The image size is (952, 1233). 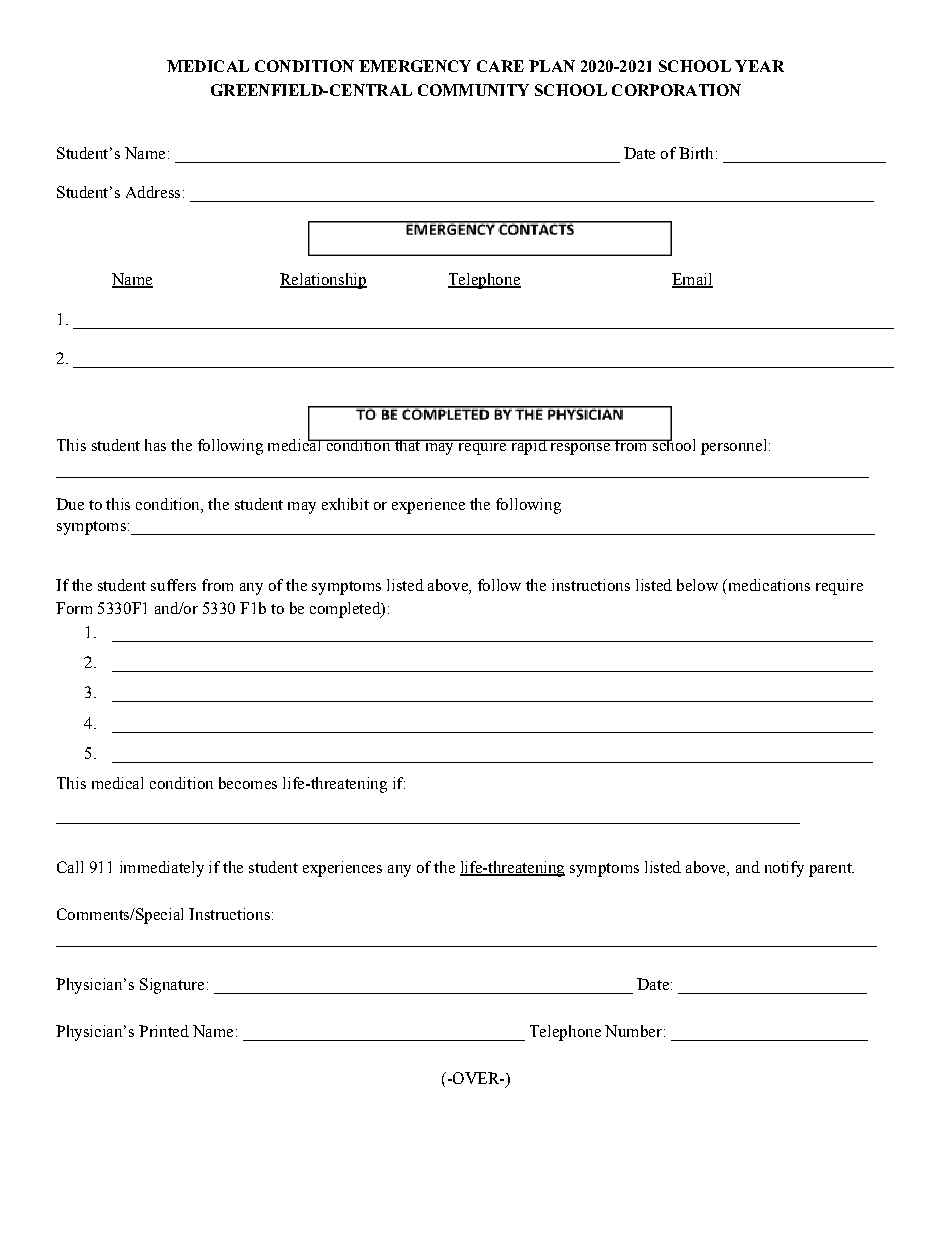 What do you see at coordinates (153, 192) in the screenshot?
I see `Address` at bounding box center [153, 192].
